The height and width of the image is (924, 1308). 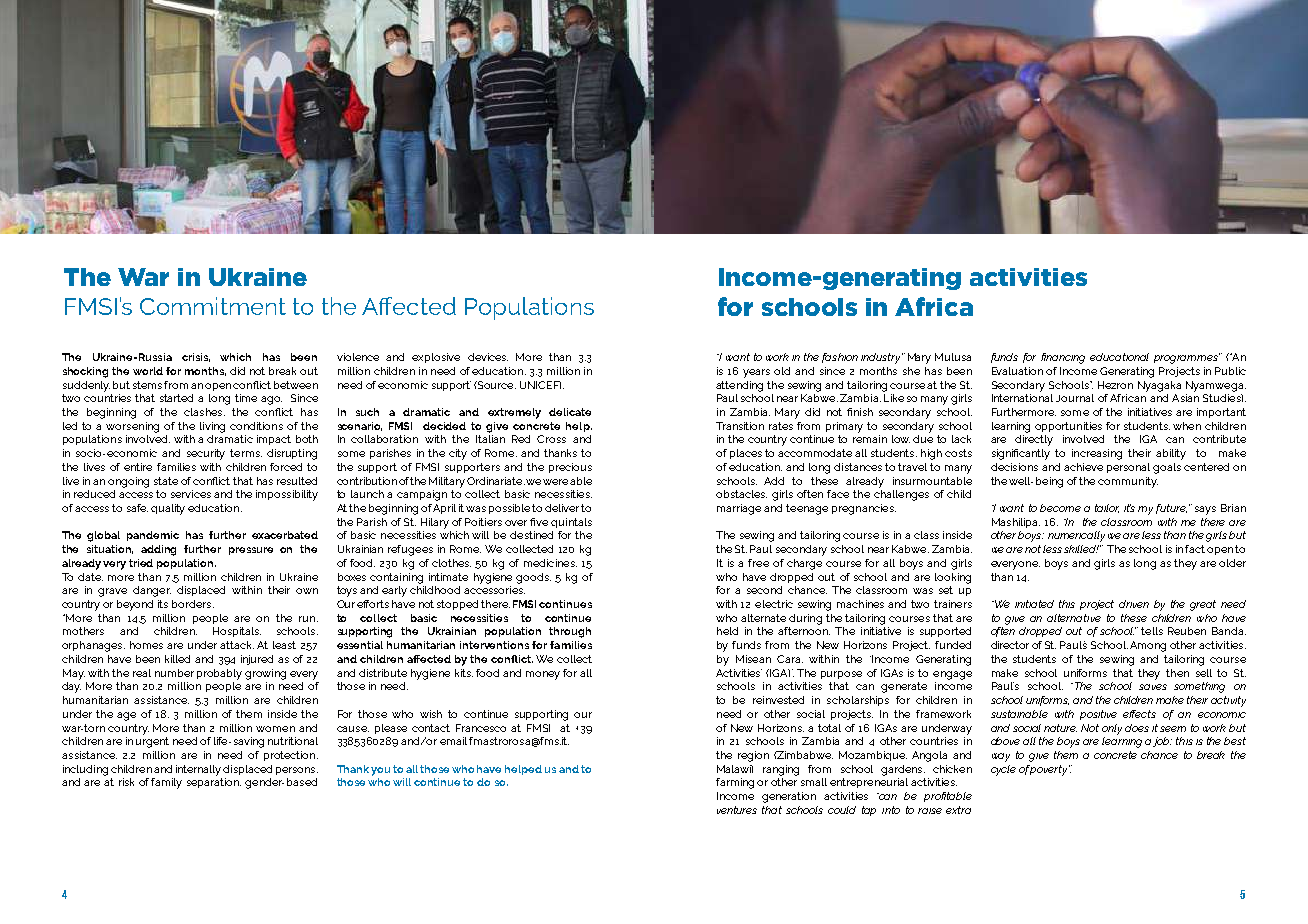 I want to click on saves, so click(x=1153, y=687).
